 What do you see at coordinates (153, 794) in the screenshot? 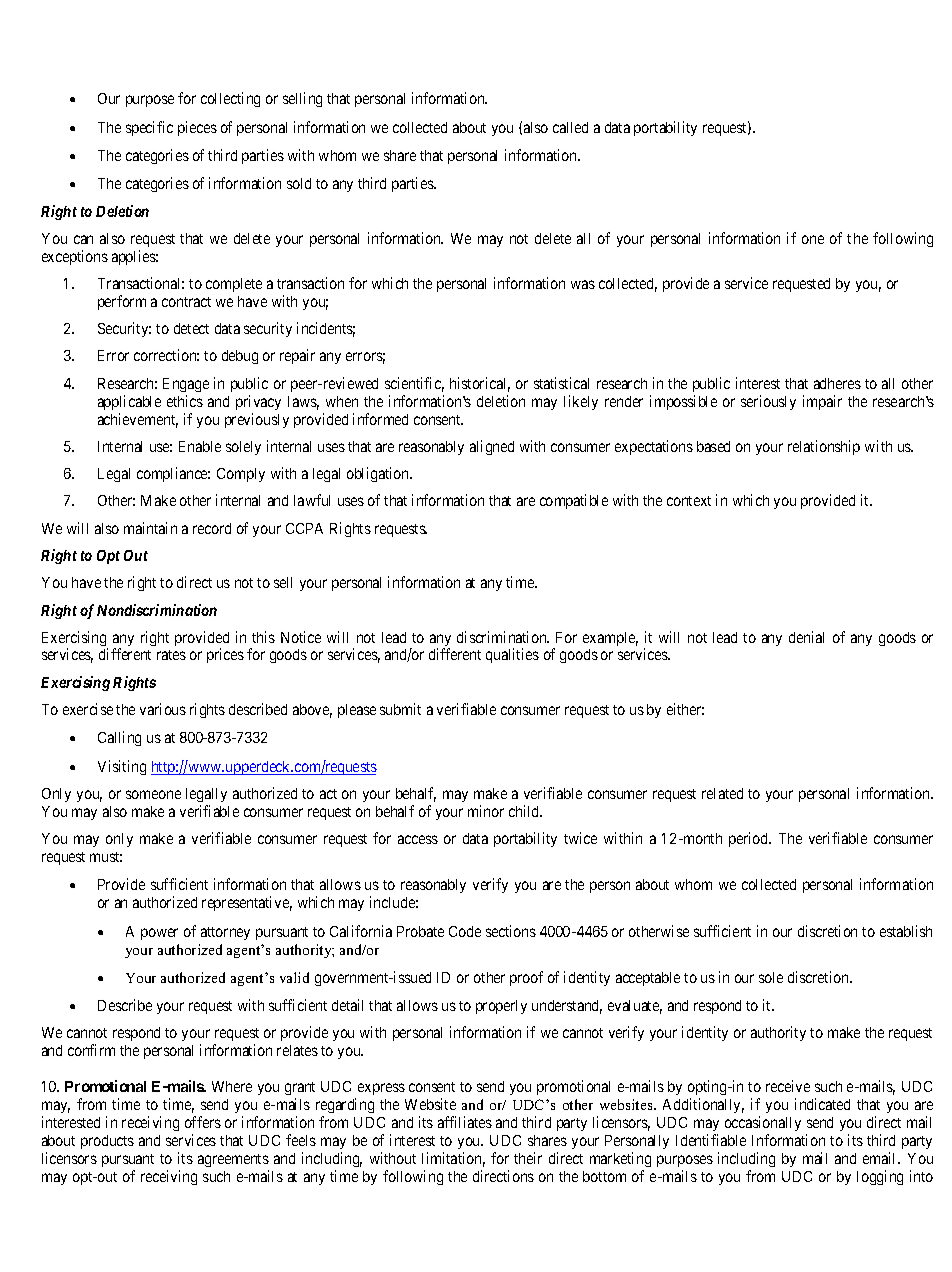
I see `someone` at bounding box center [153, 794].
